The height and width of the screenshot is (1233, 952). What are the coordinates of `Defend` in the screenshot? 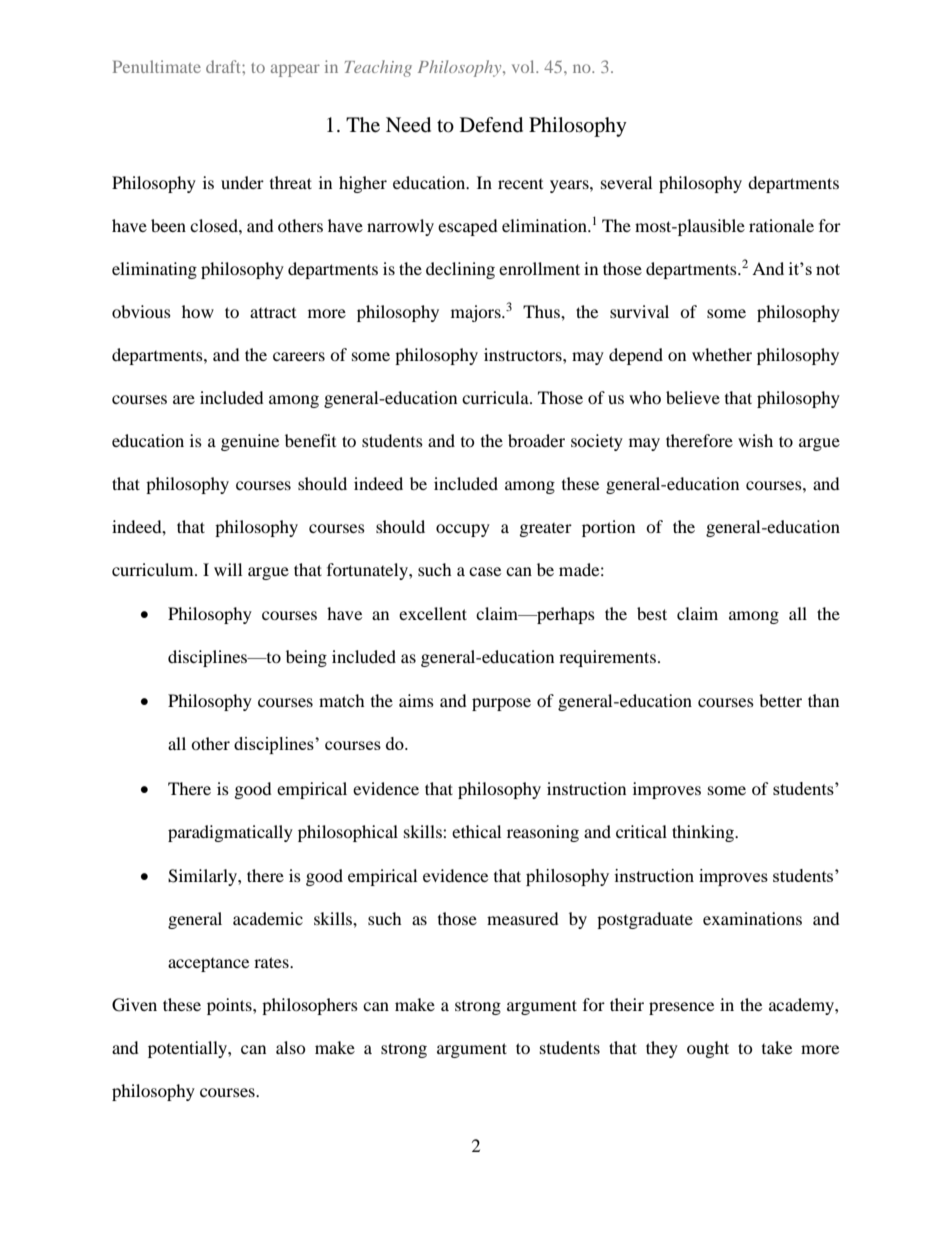 It's located at (491, 125).
